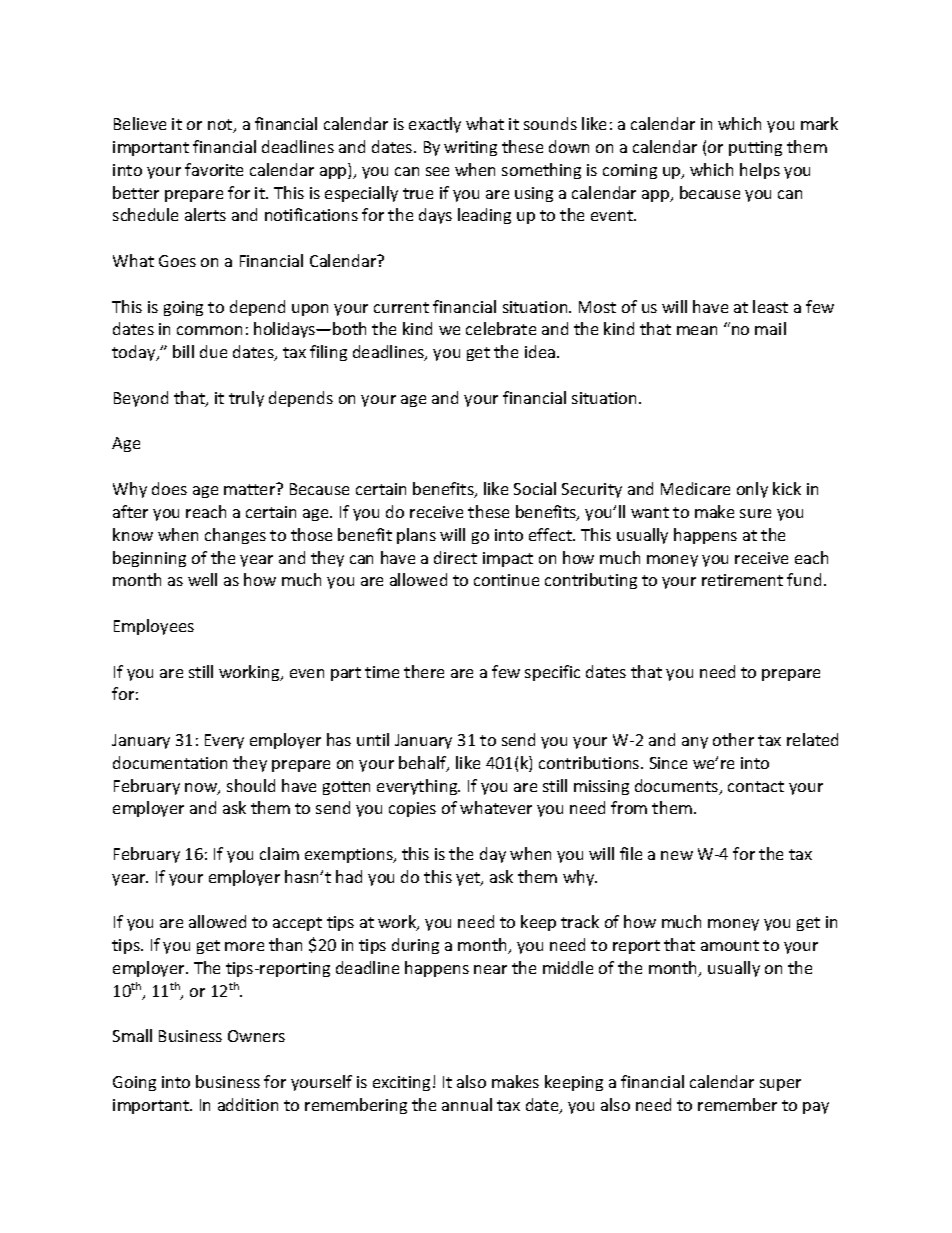 Image resolution: width=952 pixels, height=1233 pixels. Describe the element at coordinates (470, 148) in the image. I see `writing` at that location.
